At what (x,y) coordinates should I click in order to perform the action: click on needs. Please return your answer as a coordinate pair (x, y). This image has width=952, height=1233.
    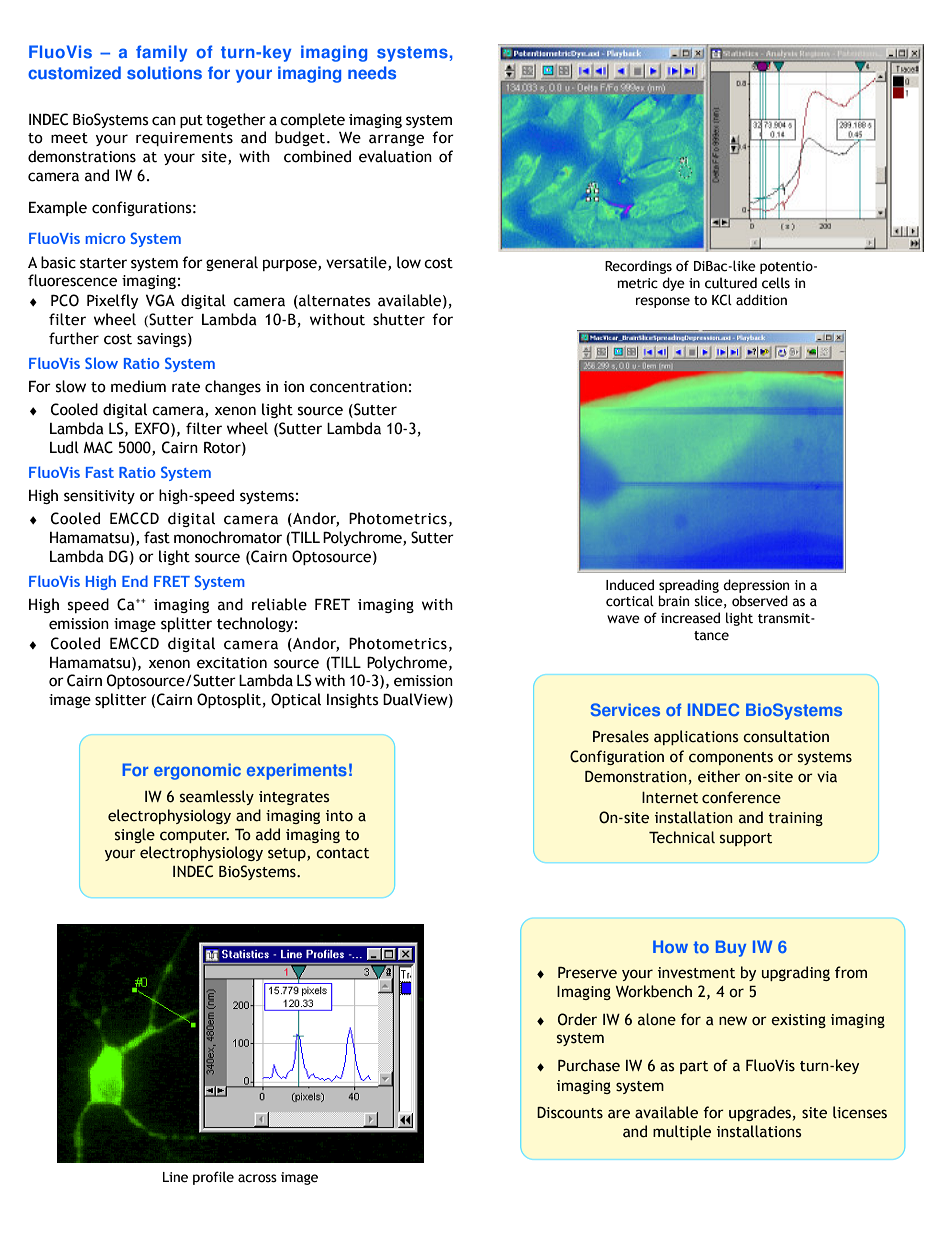
    Looking at the image, I should click on (372, 73).
